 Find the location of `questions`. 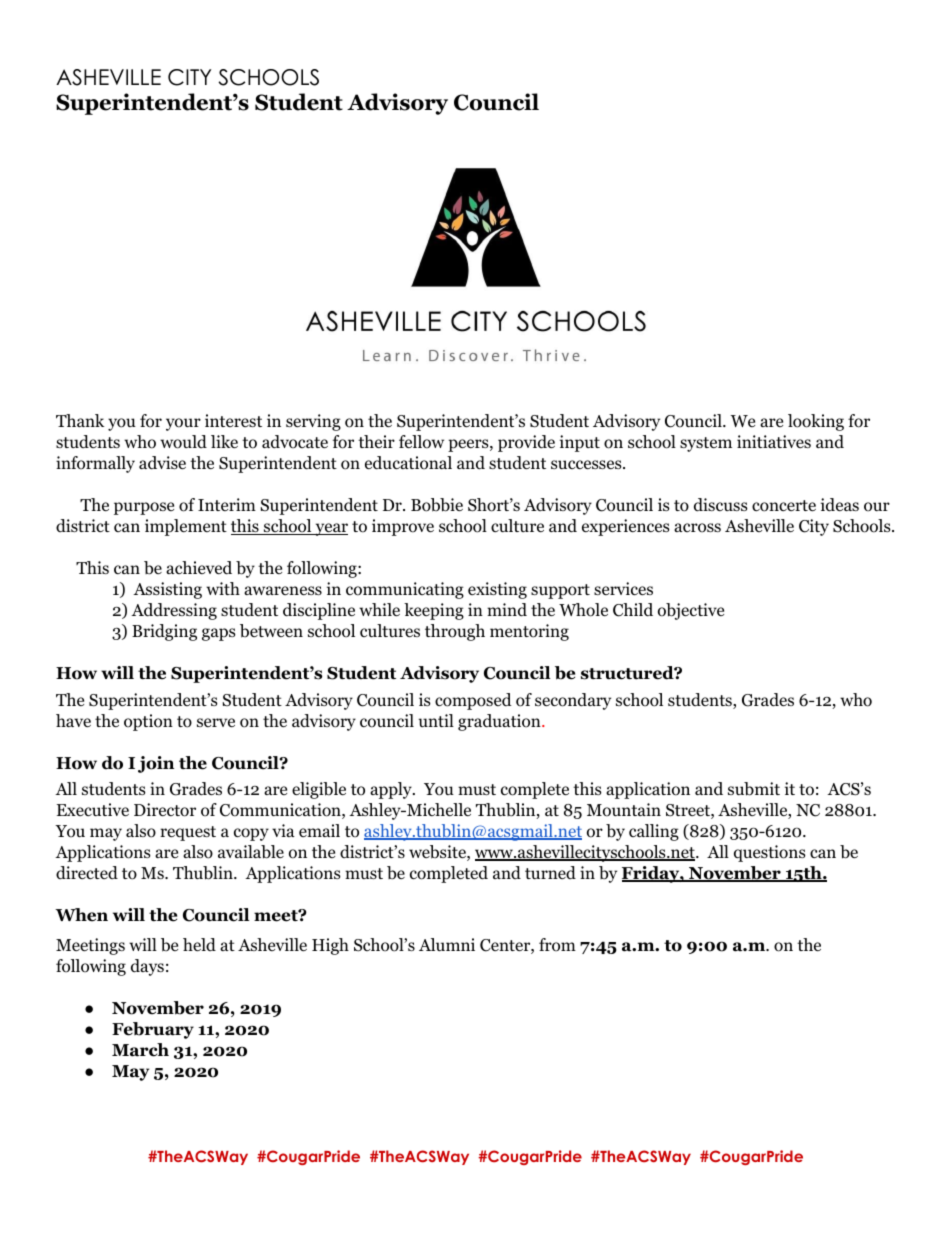

questions is located at coordinates (770, 853).
